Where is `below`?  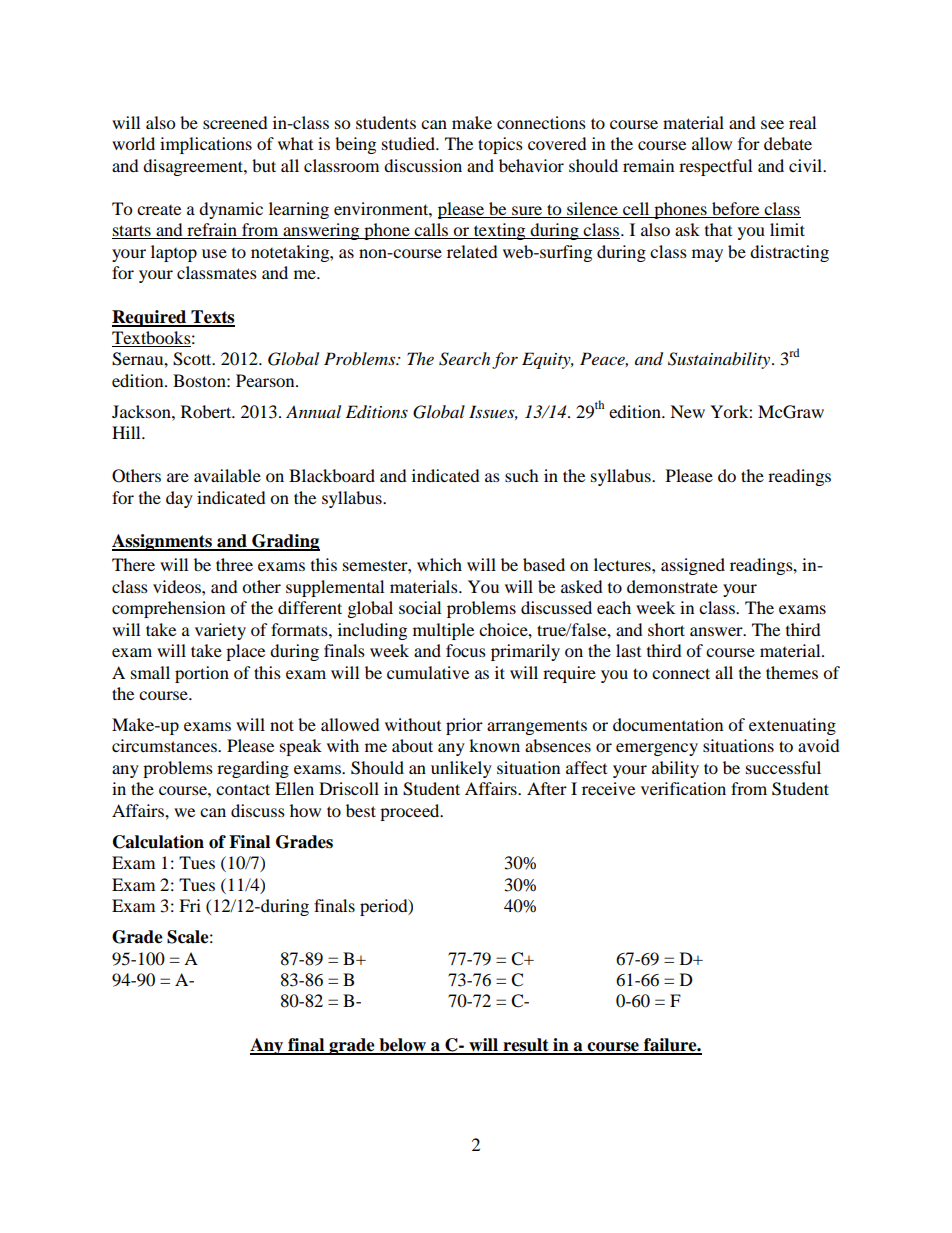
below is located at coordinates (402, 1046).
